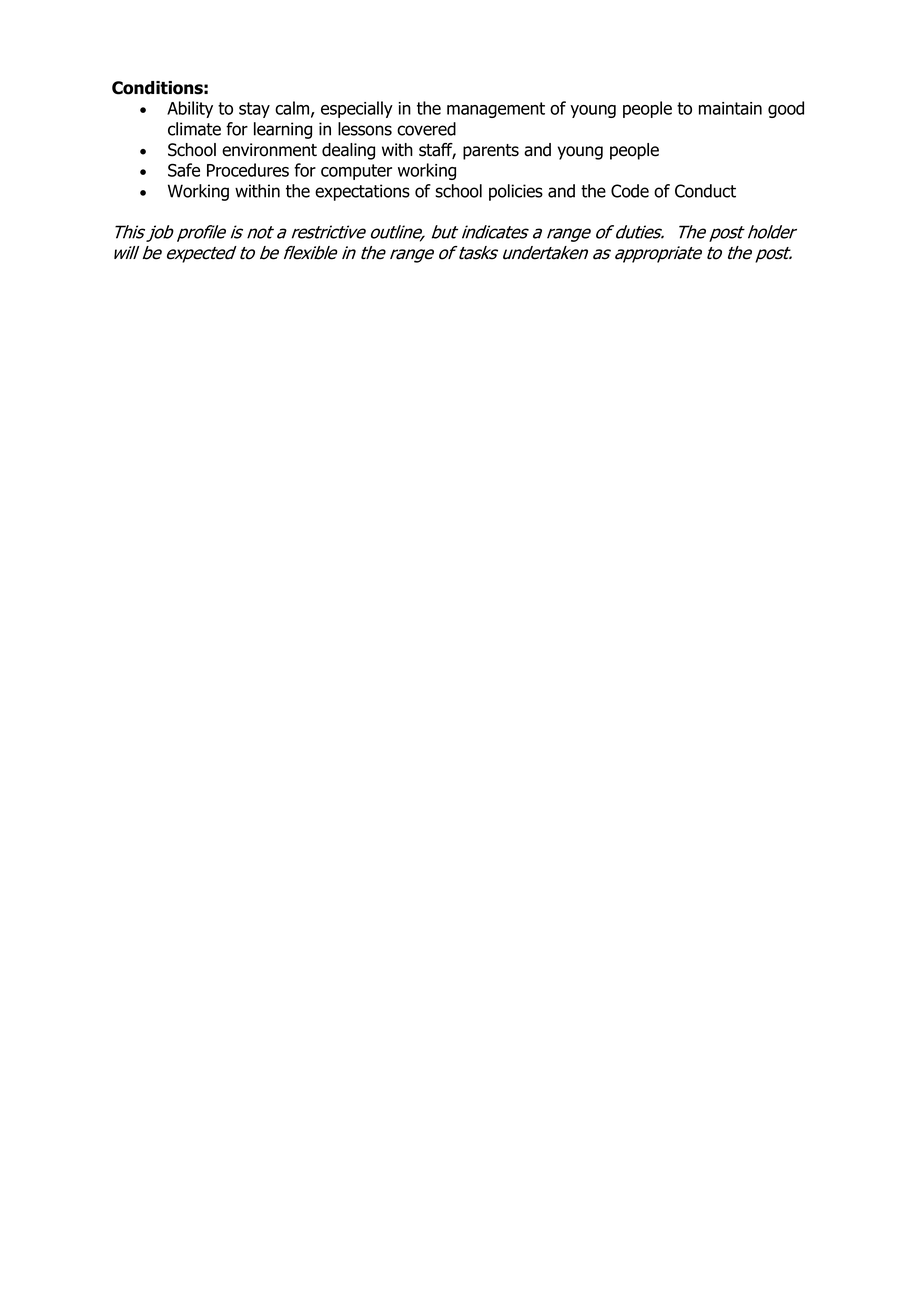 The width and height of the page is (924, 1308). What do you see at coordinates (254, 110) in the page?
I see `stay` at bounding box center [254, 110].
